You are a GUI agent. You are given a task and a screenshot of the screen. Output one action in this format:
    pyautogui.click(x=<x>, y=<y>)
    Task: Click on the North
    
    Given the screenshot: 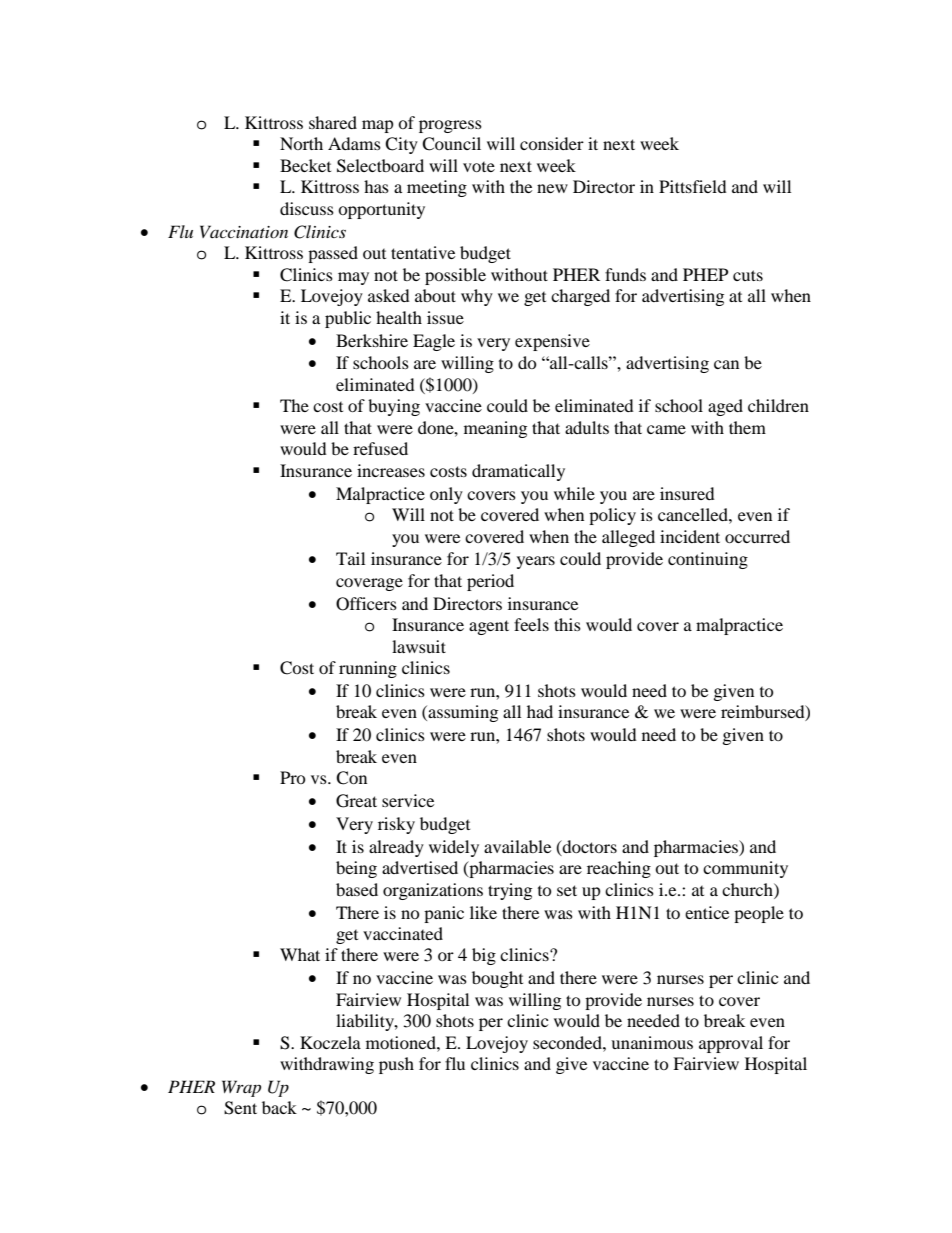 What is the action you would take?
    pyautogui.click(x=301, y=143)
